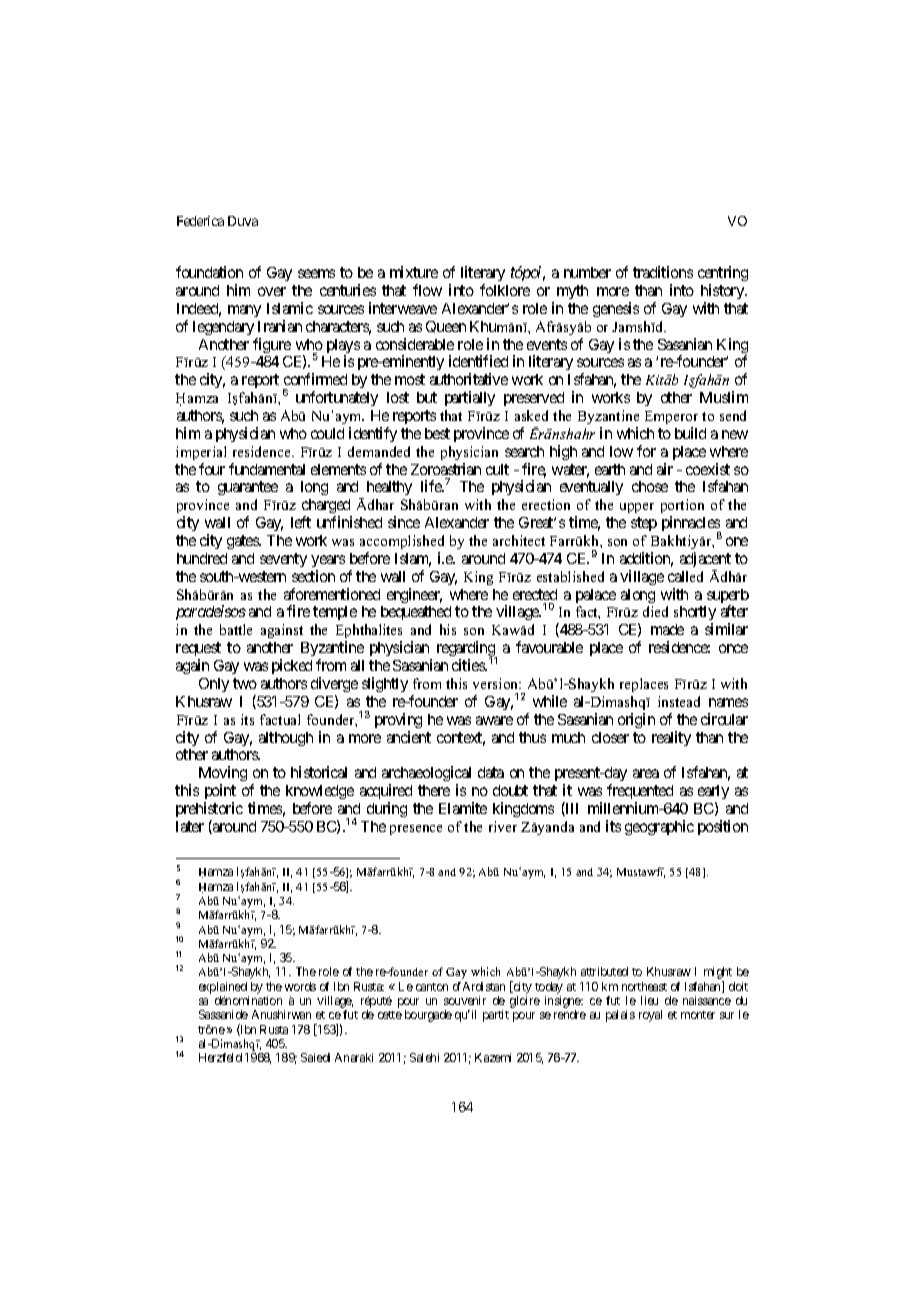 The width and height of the screenshot is (924, 1308). Describe the element at coordinates (414, 272) in the screenshot. I see `mixture` at that location.
